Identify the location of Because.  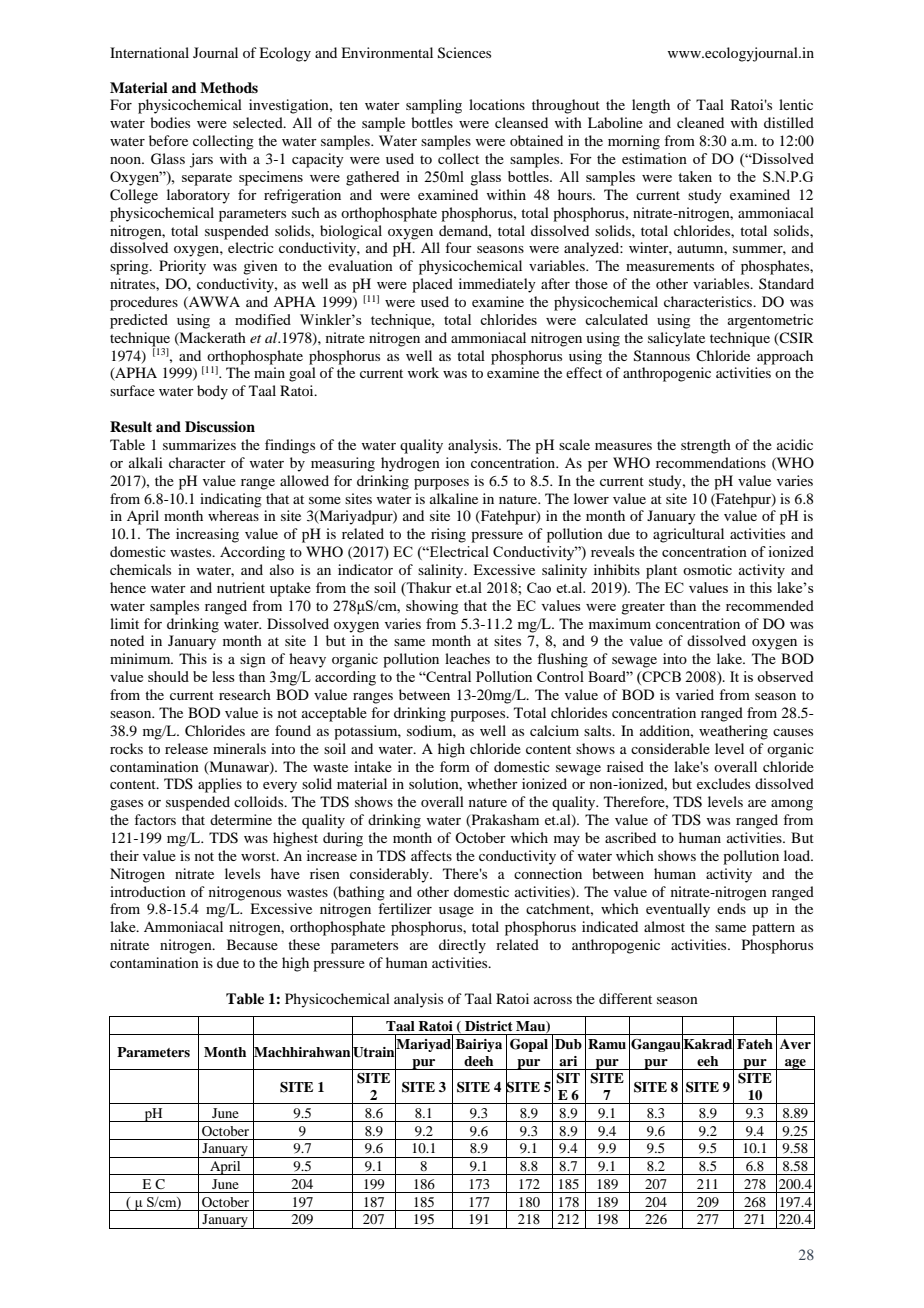
(252, 944).
